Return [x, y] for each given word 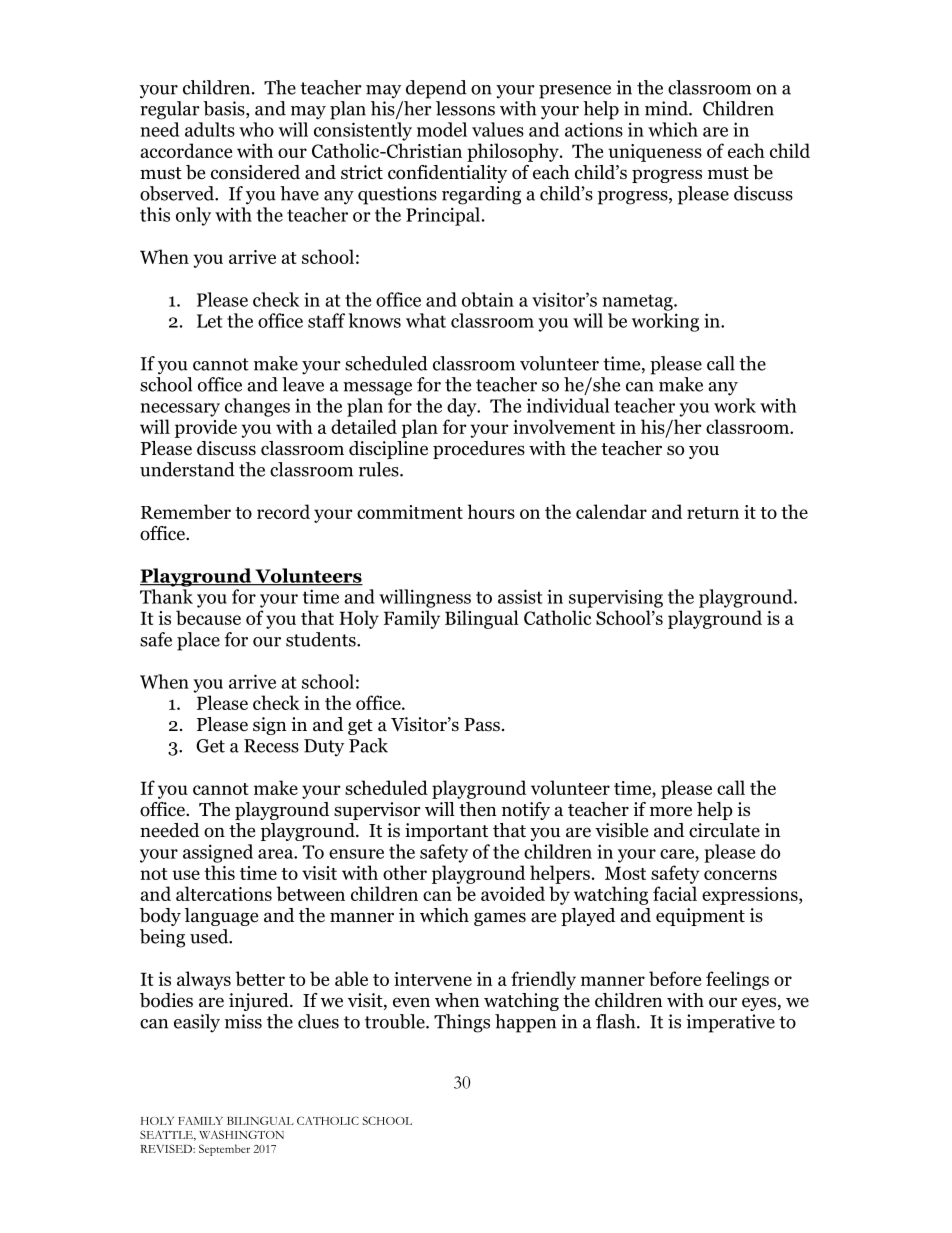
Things [462, 1023]
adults [210, 129]
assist [520, 596]
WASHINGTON [241, 1134]
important [446, 832]
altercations [224, 893]
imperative [730, 1023]
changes [257, 407]
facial [675, 893]
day [463, 407]
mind [667, 108]
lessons [465, 108]
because [208, 617]
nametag [639, 302]
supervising [616, 599]
